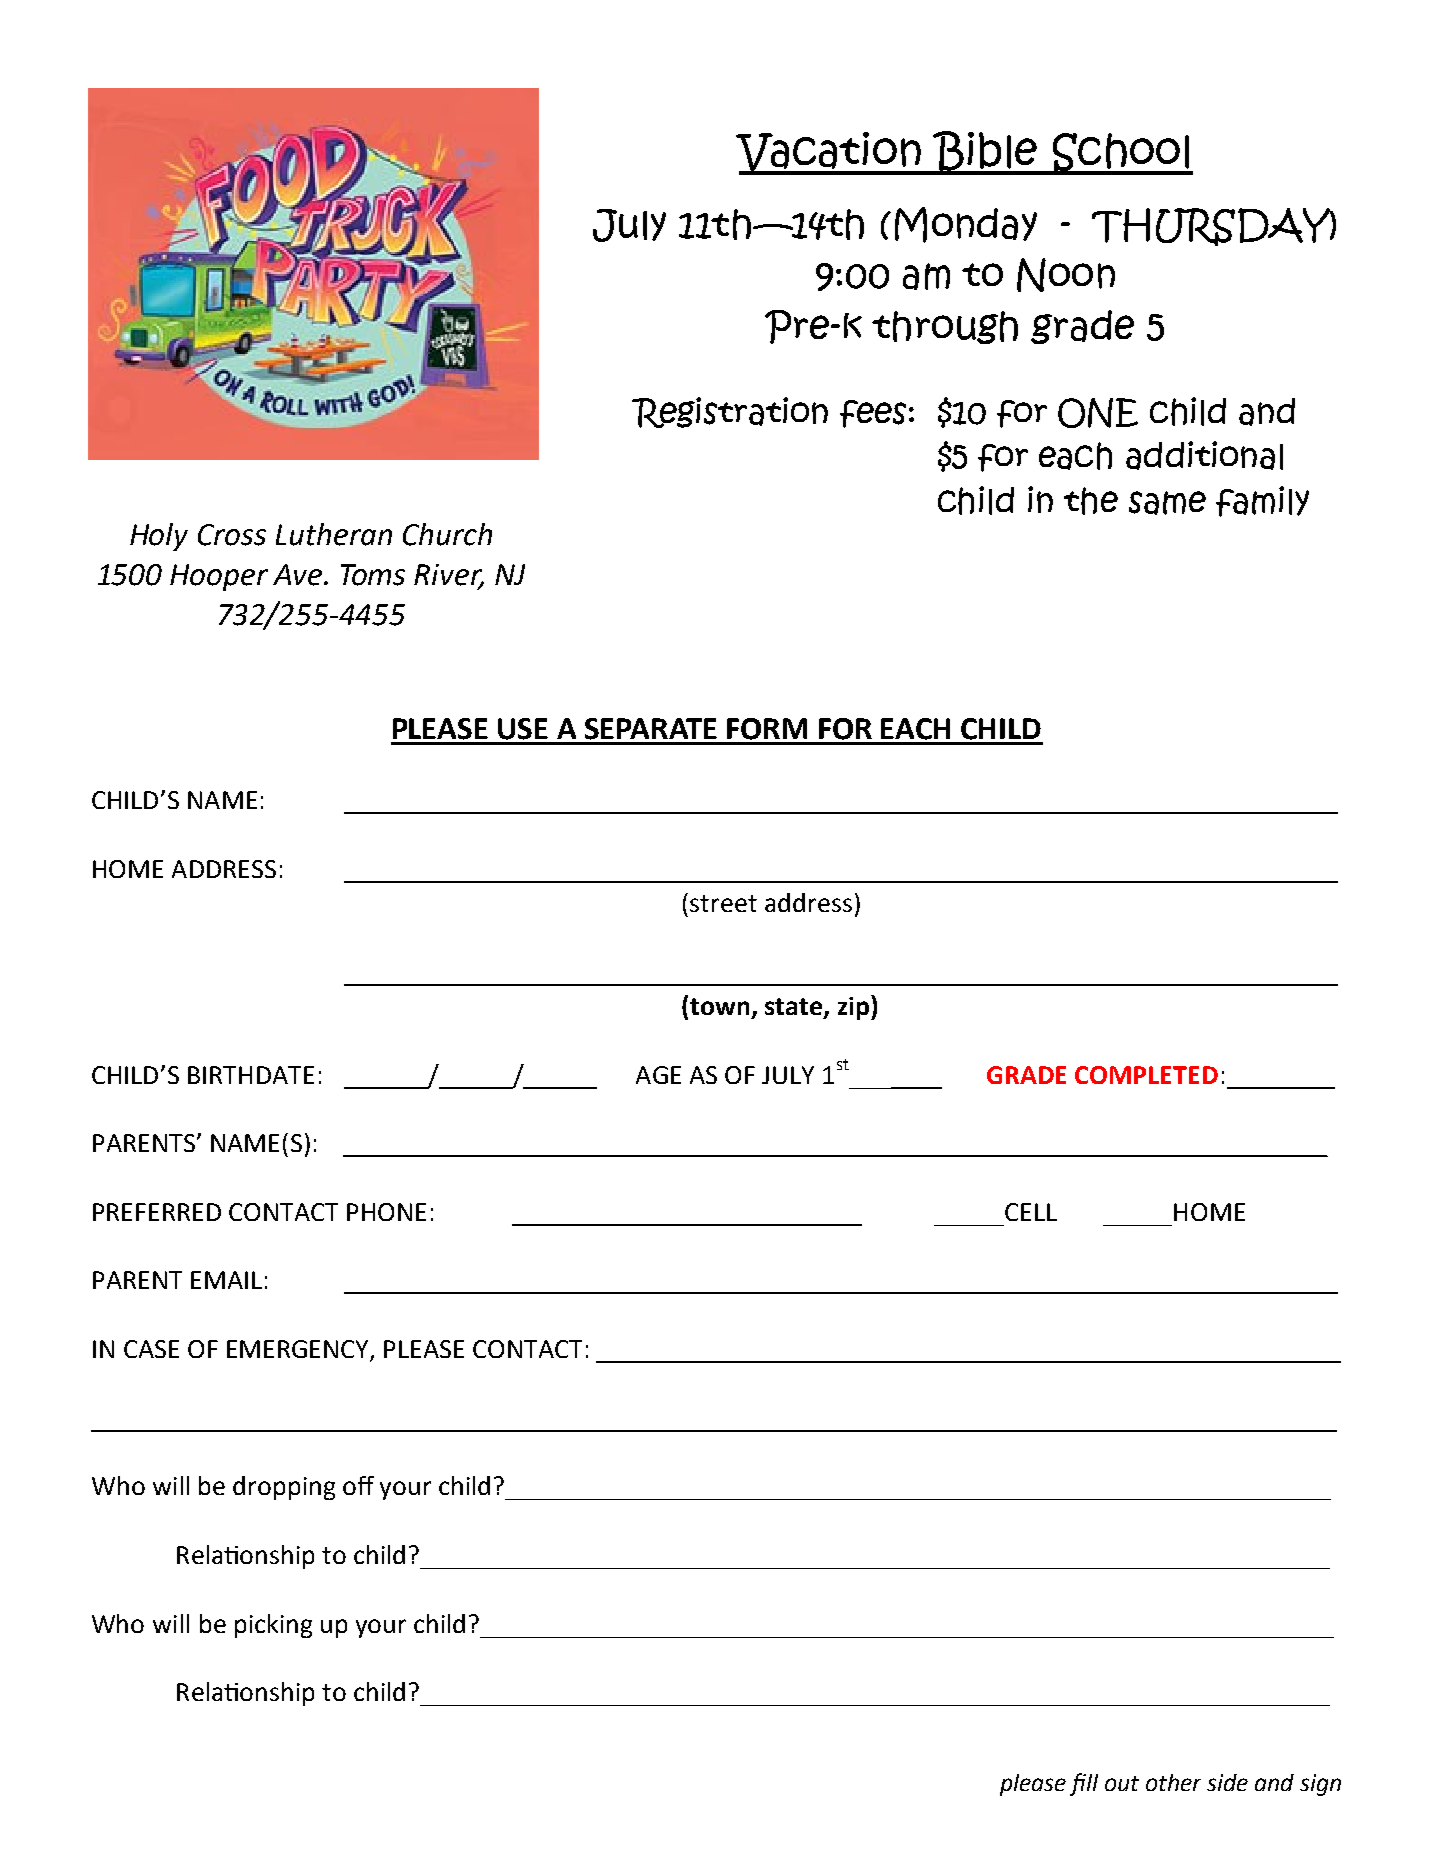  What do you see at coordinates (1173, 1782) in the document?
I see `other` at bounding box center [1173, 1782].
